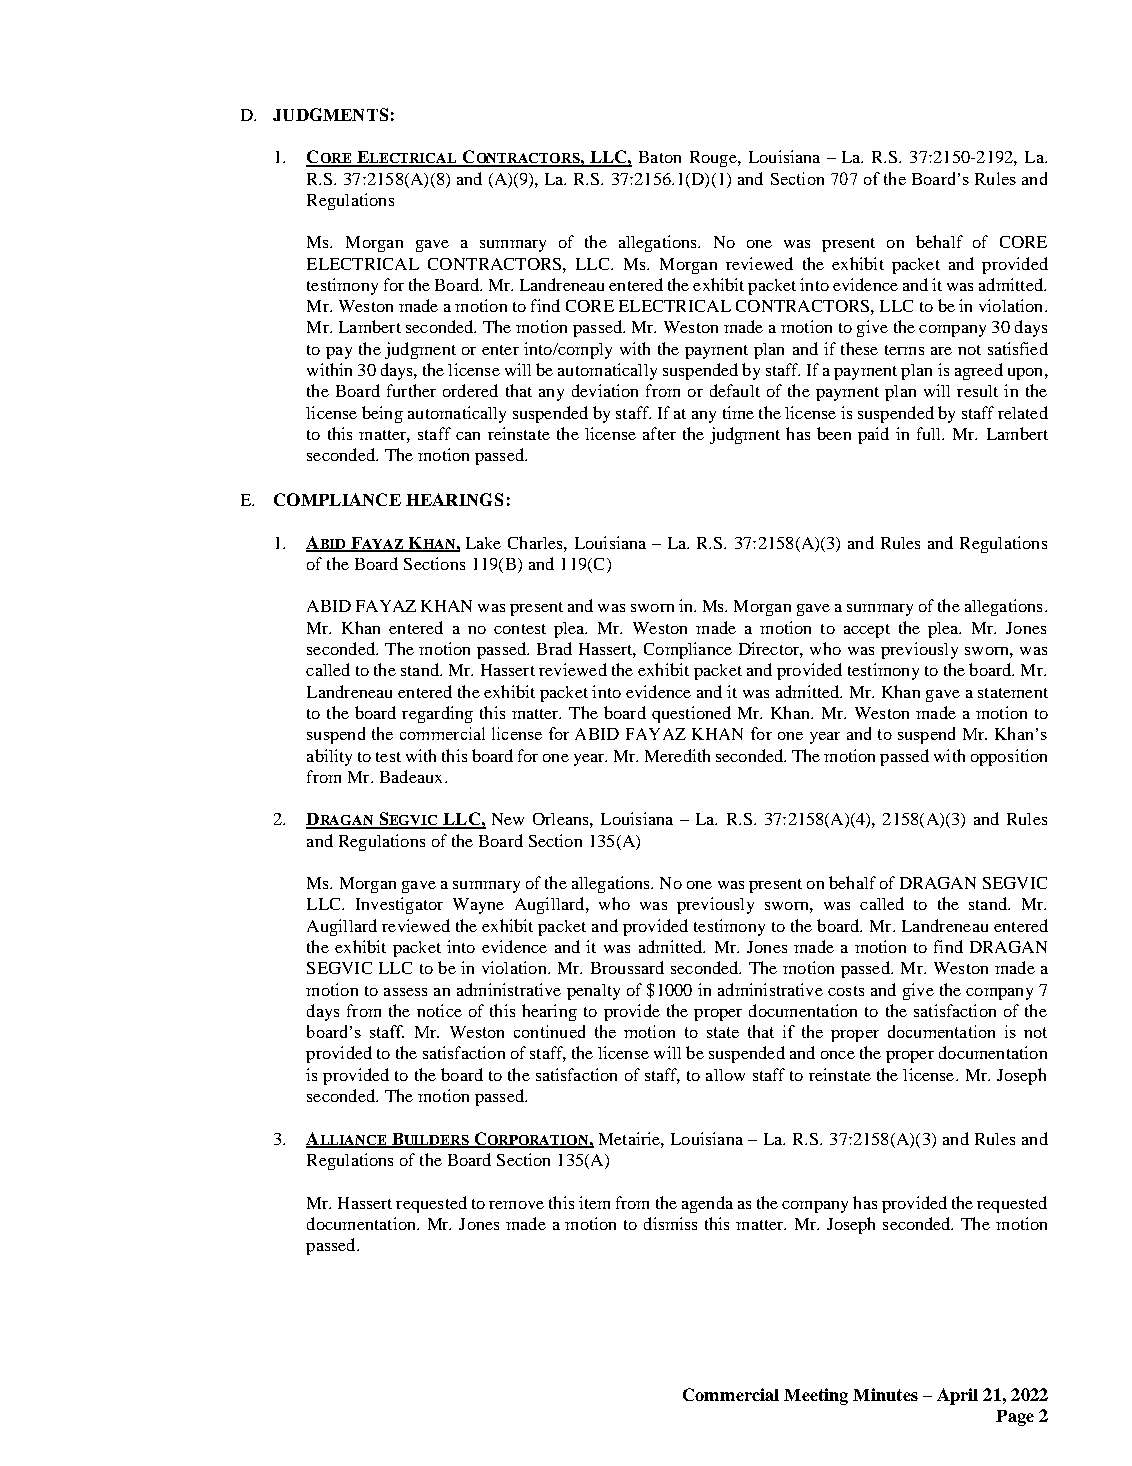  I want to click on Baton, so click(660, 157).
